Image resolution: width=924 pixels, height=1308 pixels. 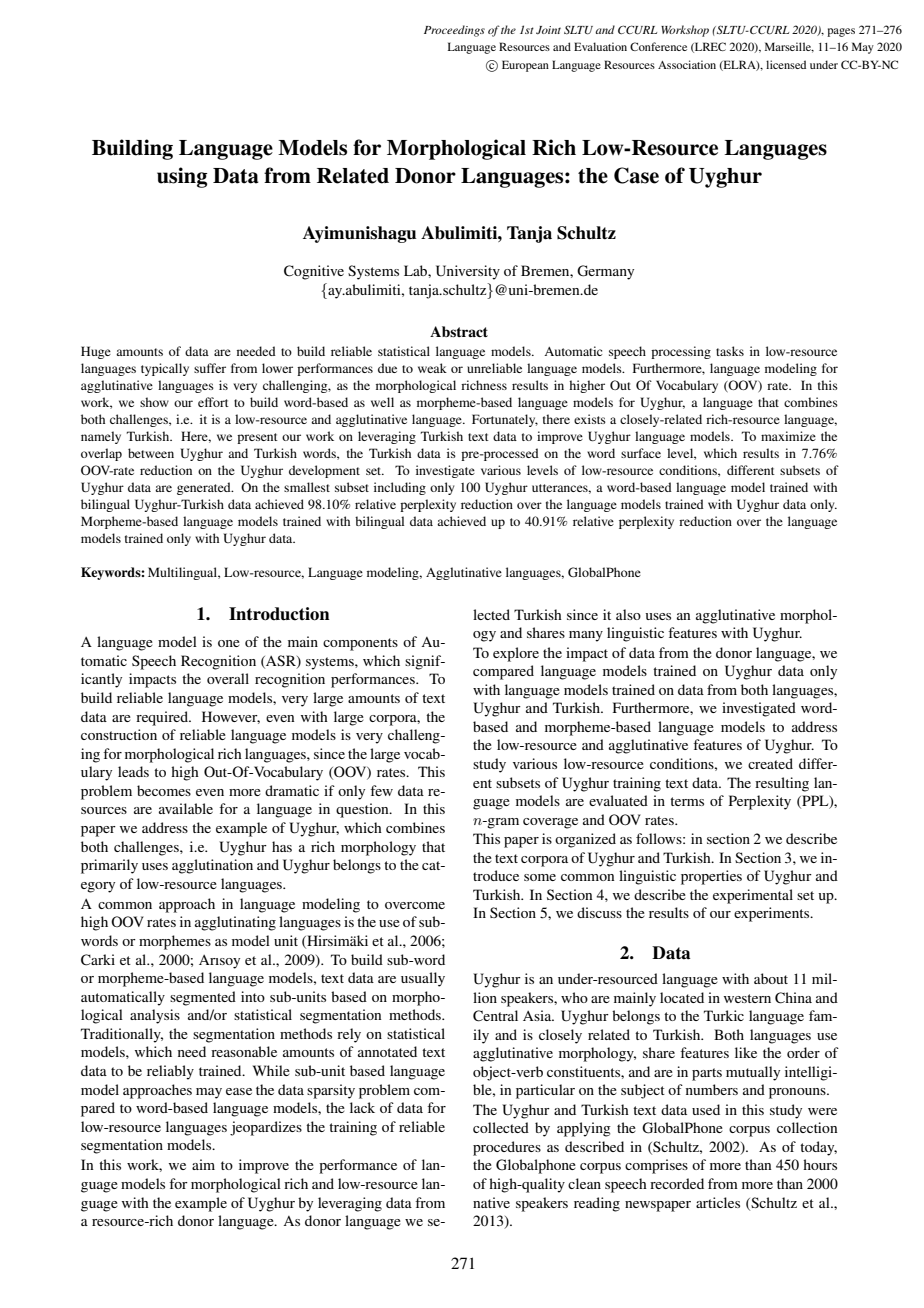 What do you see at coordinates (454, 31) in the screenshot?
I see `Proceedings` at bounding box center [454, 31].
